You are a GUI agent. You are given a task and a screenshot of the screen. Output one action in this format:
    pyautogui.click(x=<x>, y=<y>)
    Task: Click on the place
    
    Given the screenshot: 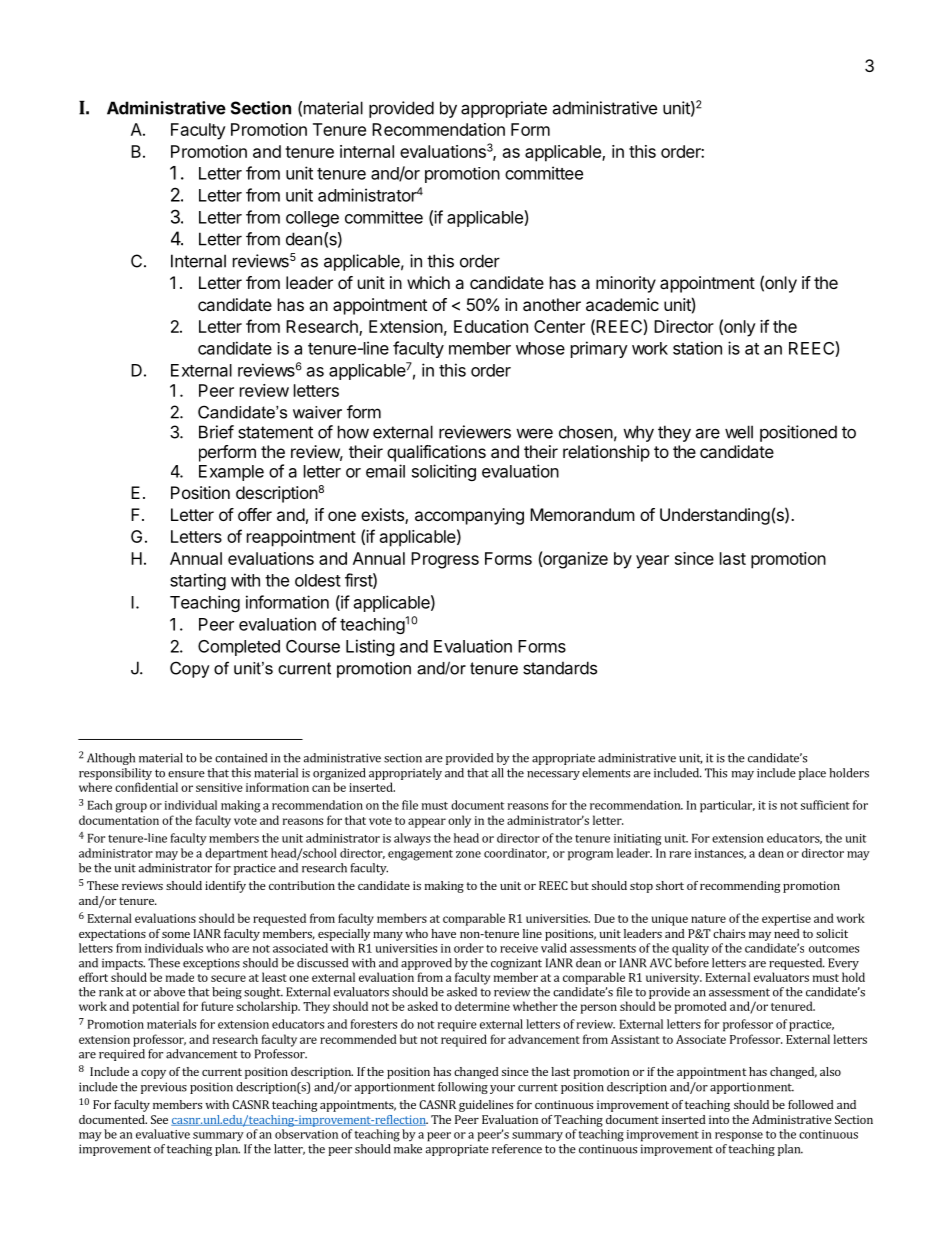 What is the action you would take?
    pyautogui.click(x=812, y=774)
